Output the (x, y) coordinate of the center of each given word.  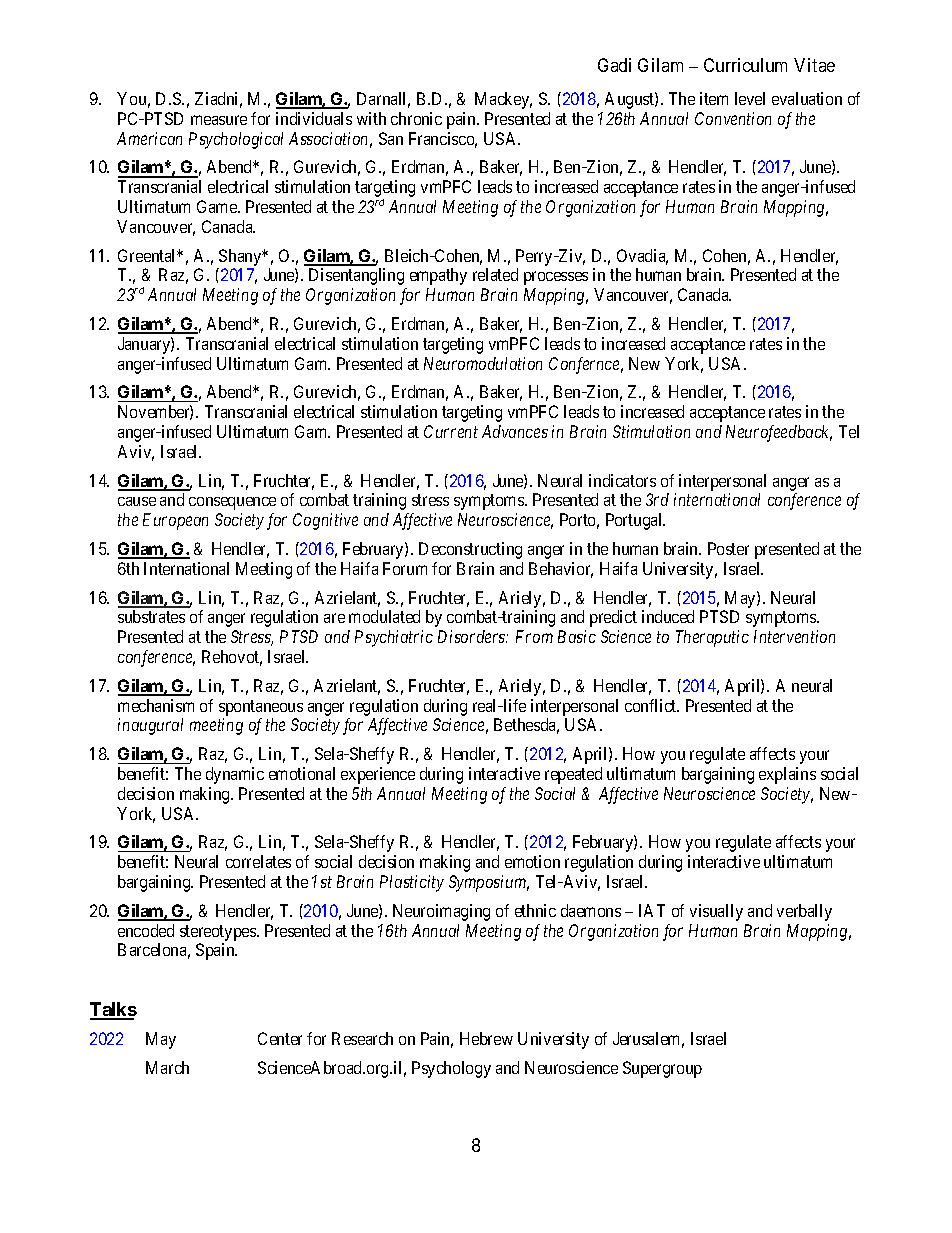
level (750, 98)
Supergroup (662, 1069)
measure (219, 120)
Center (280, 1038)
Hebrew (486, 1038)
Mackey (503, 100)
